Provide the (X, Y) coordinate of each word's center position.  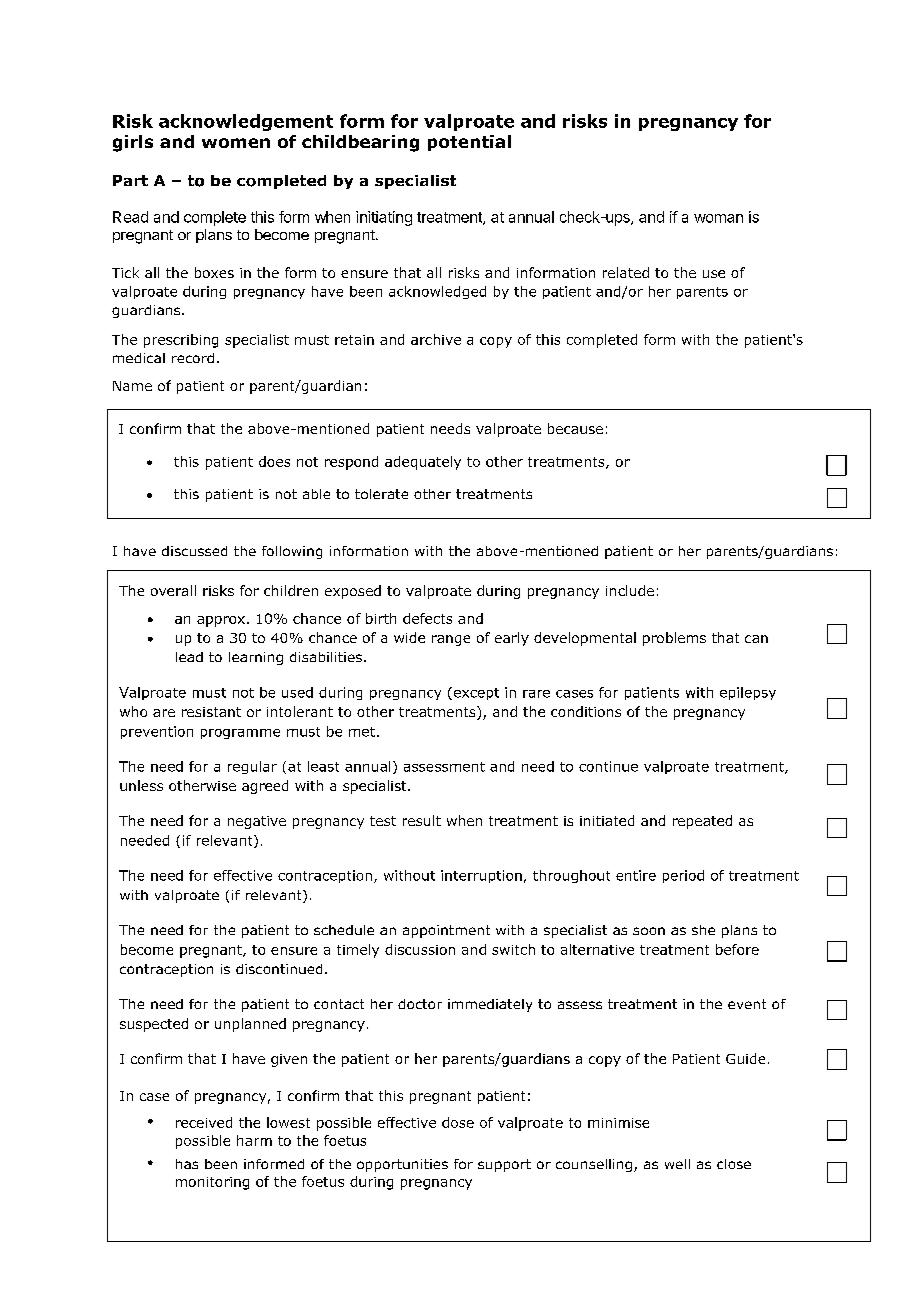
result (422, 820)
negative (257, 822)
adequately (423, 463)
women (236, 143)
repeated (702, 822)
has (187, 1164)
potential (469, 143)
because (575, 428)
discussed (194, 551)
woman (718, 218)
